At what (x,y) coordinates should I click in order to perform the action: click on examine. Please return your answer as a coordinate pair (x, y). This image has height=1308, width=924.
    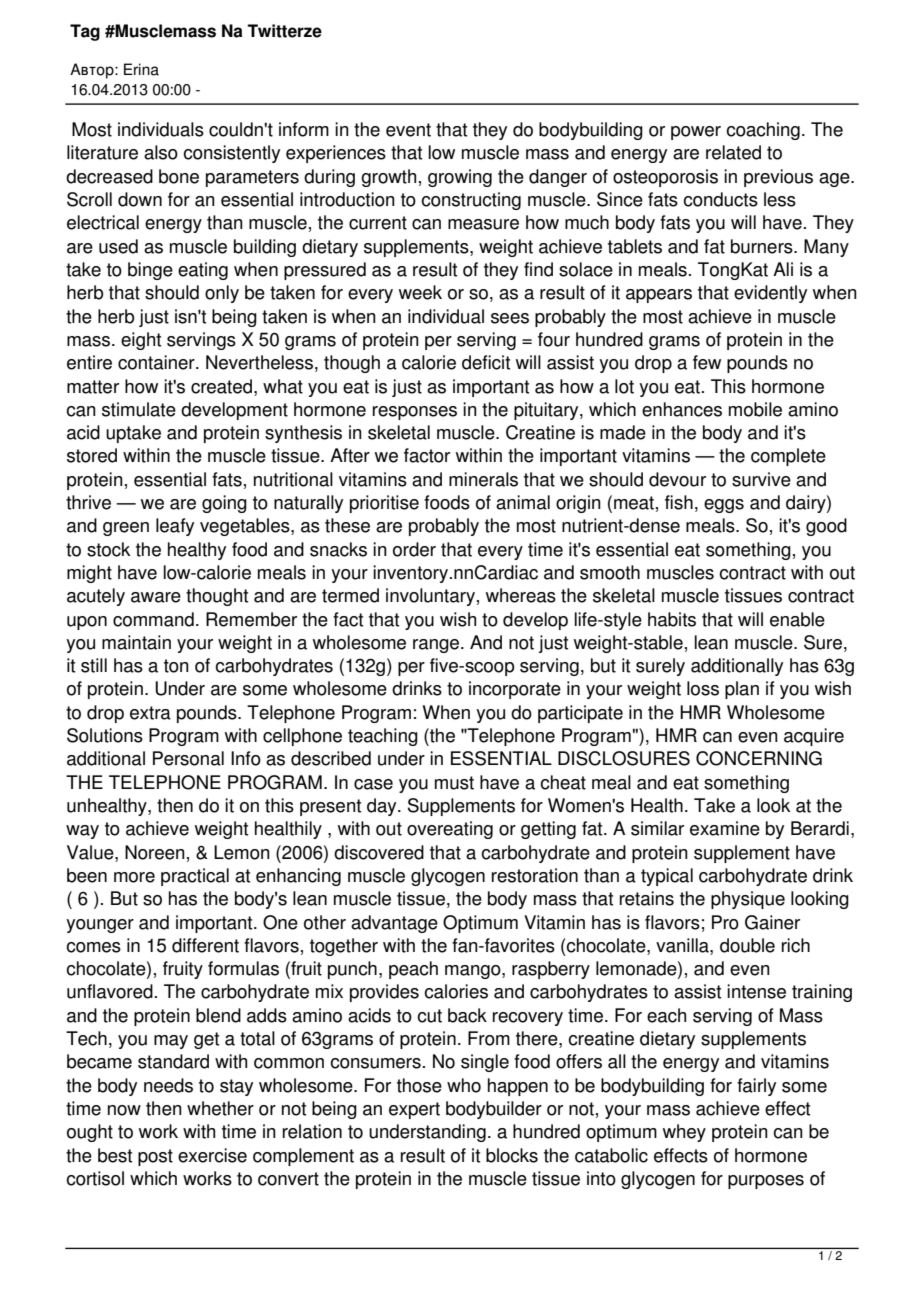
    Looking at the image, I should click on (725, 828).
